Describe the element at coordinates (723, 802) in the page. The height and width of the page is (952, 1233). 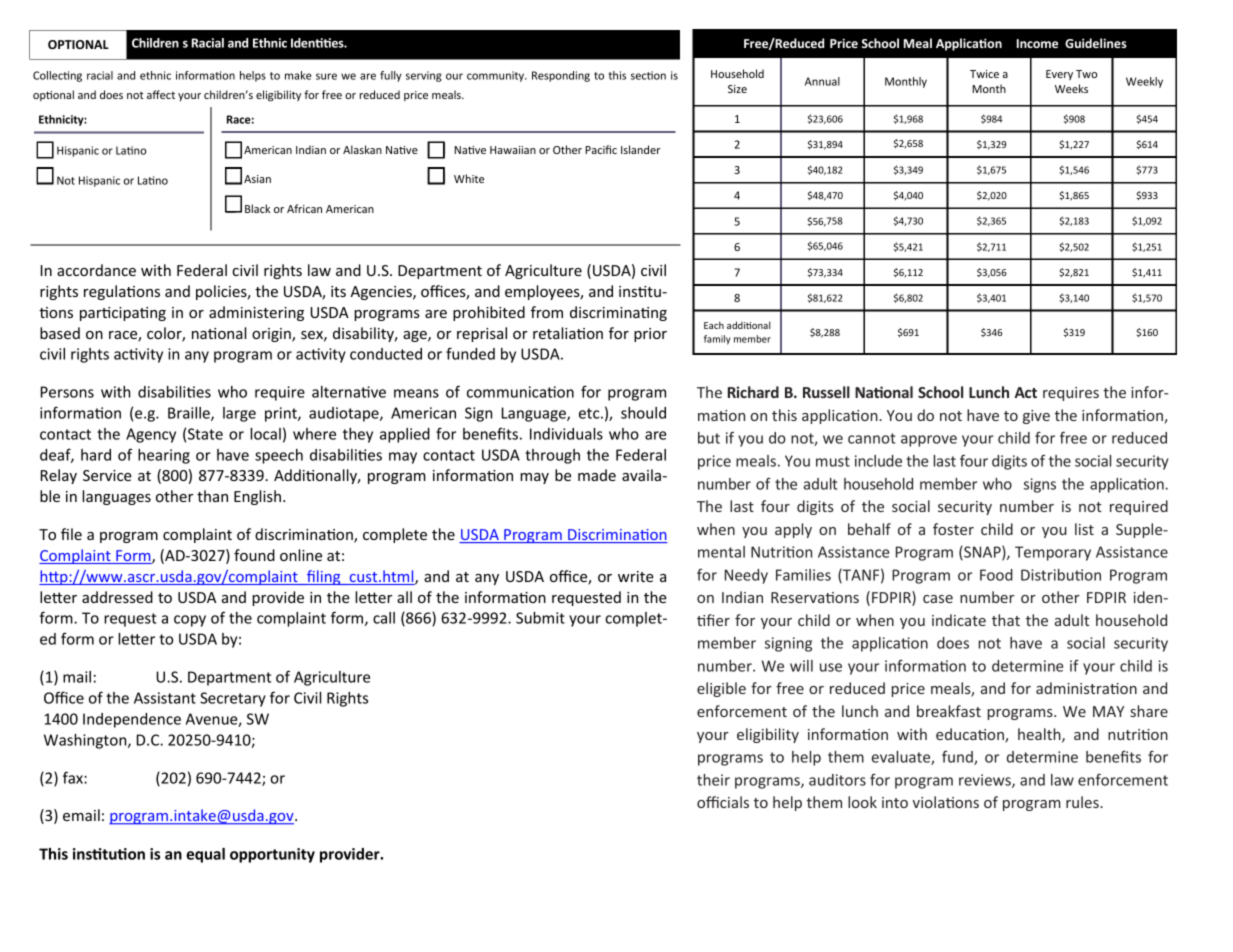
I see `officials` at that location.
